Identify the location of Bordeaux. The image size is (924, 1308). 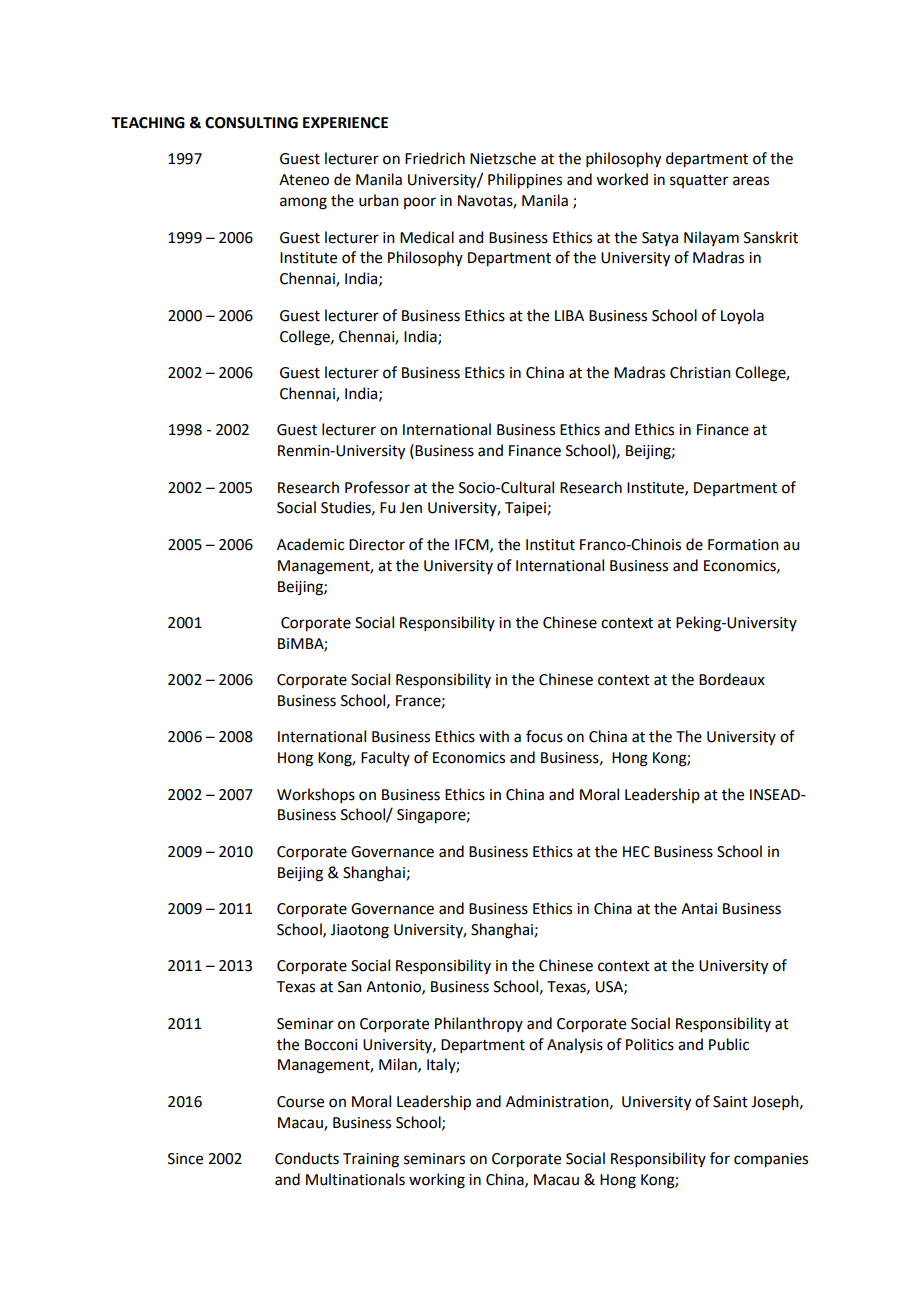
(732, 679).
